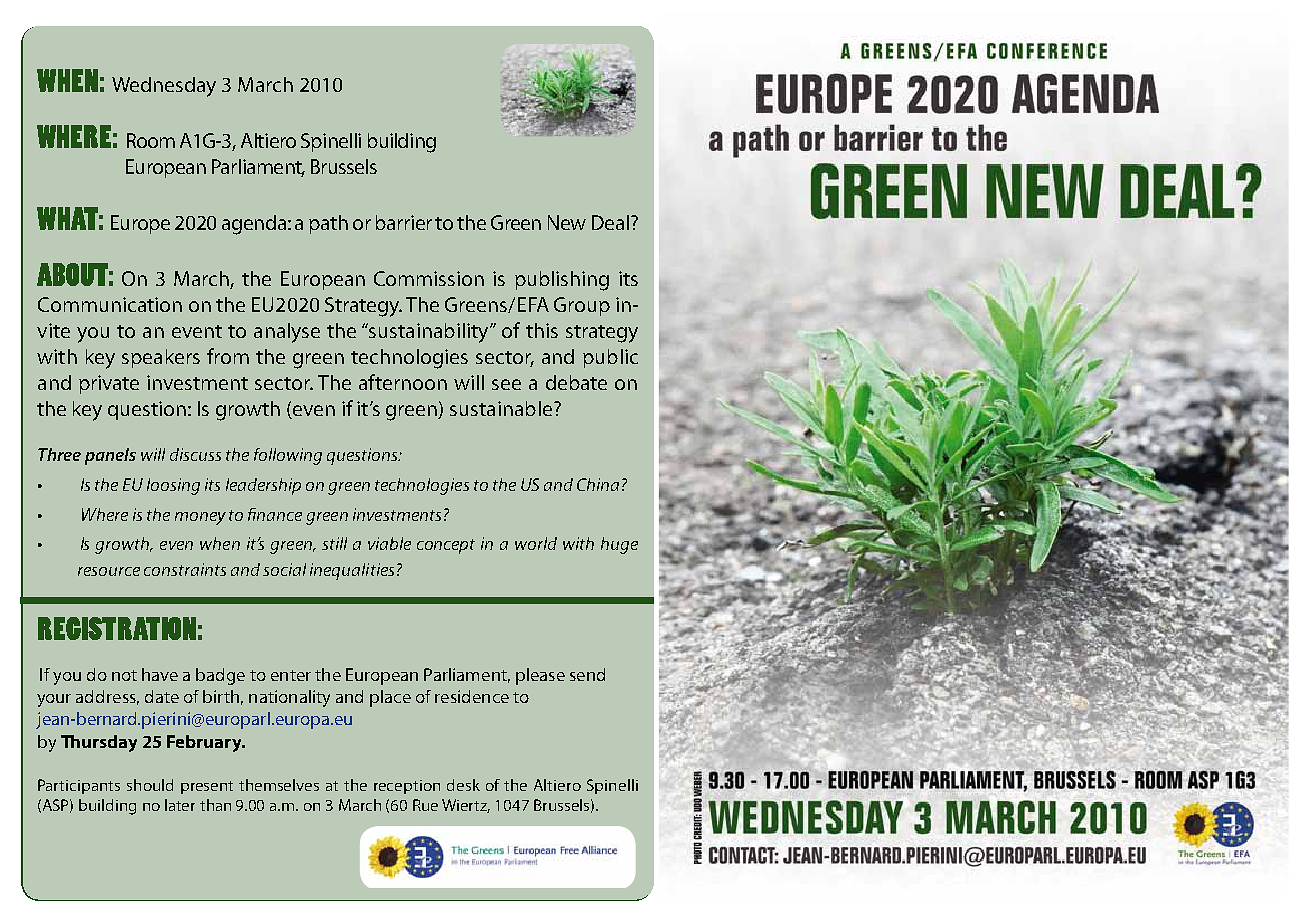 The height and width of the document is (924, 1308). I want to click on New, so click(567, 222).
